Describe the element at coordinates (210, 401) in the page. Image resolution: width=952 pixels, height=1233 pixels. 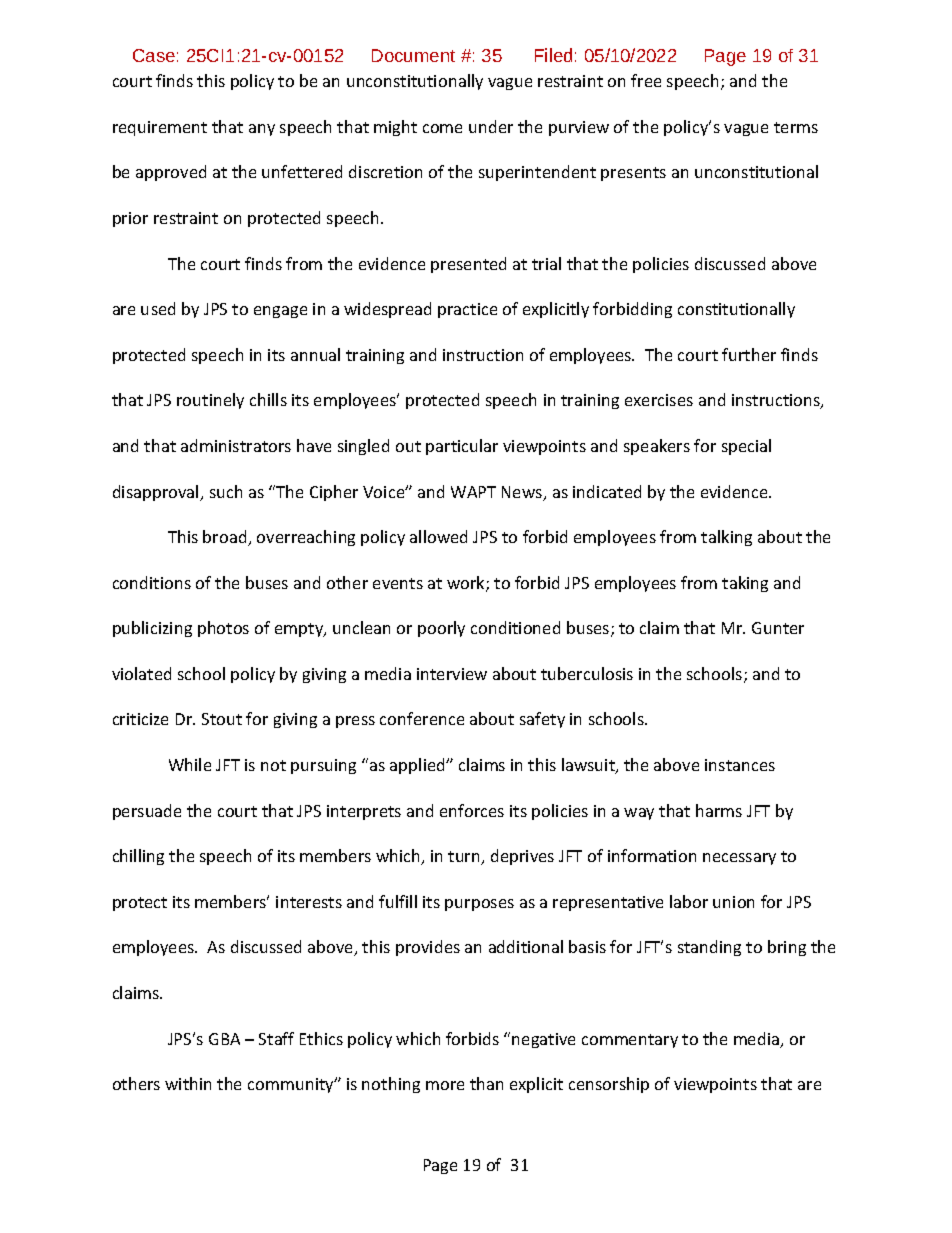
I see `routinely` at that location.
